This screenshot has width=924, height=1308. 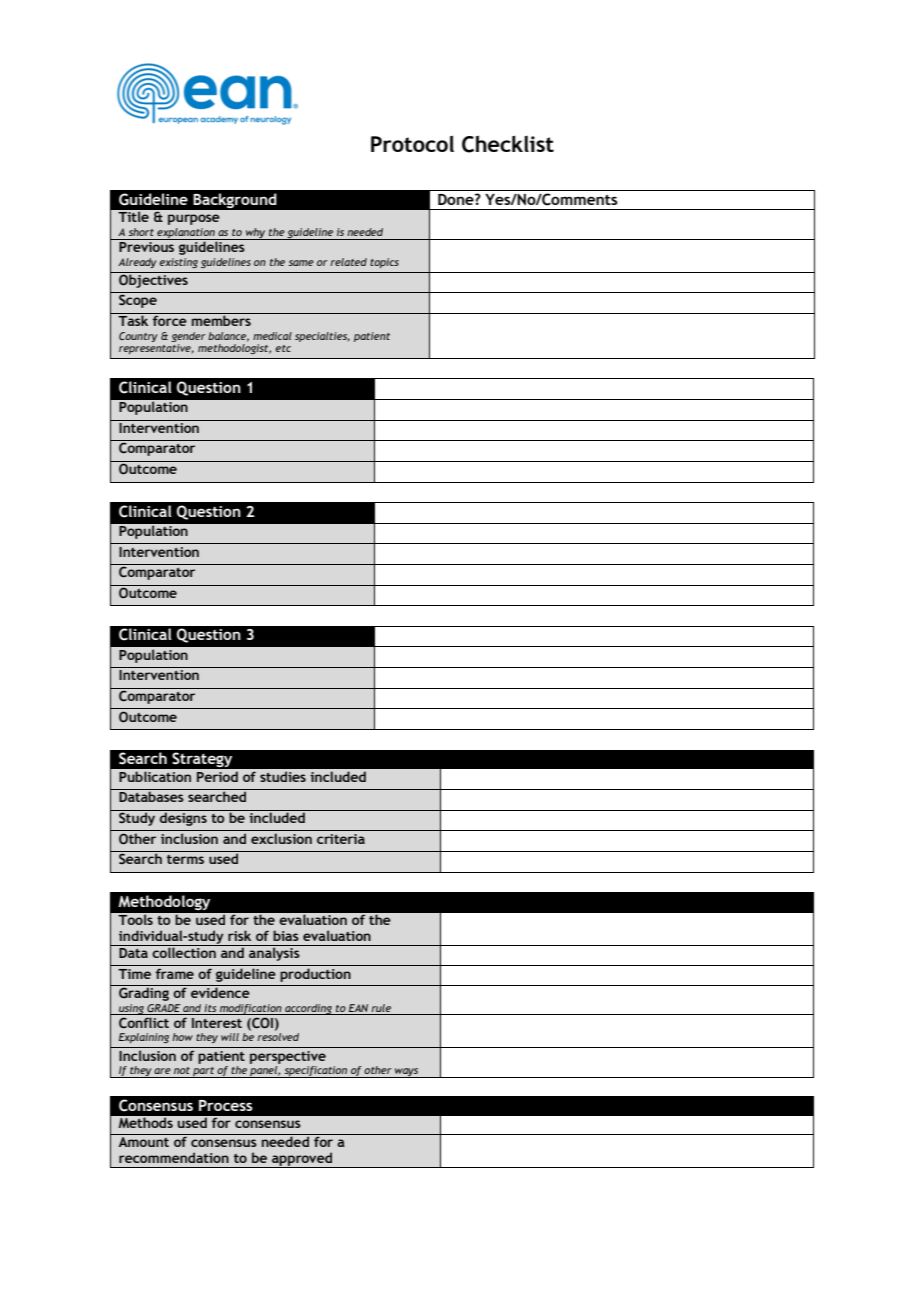 I want to click on purpose, so click(x=194, y=219).
